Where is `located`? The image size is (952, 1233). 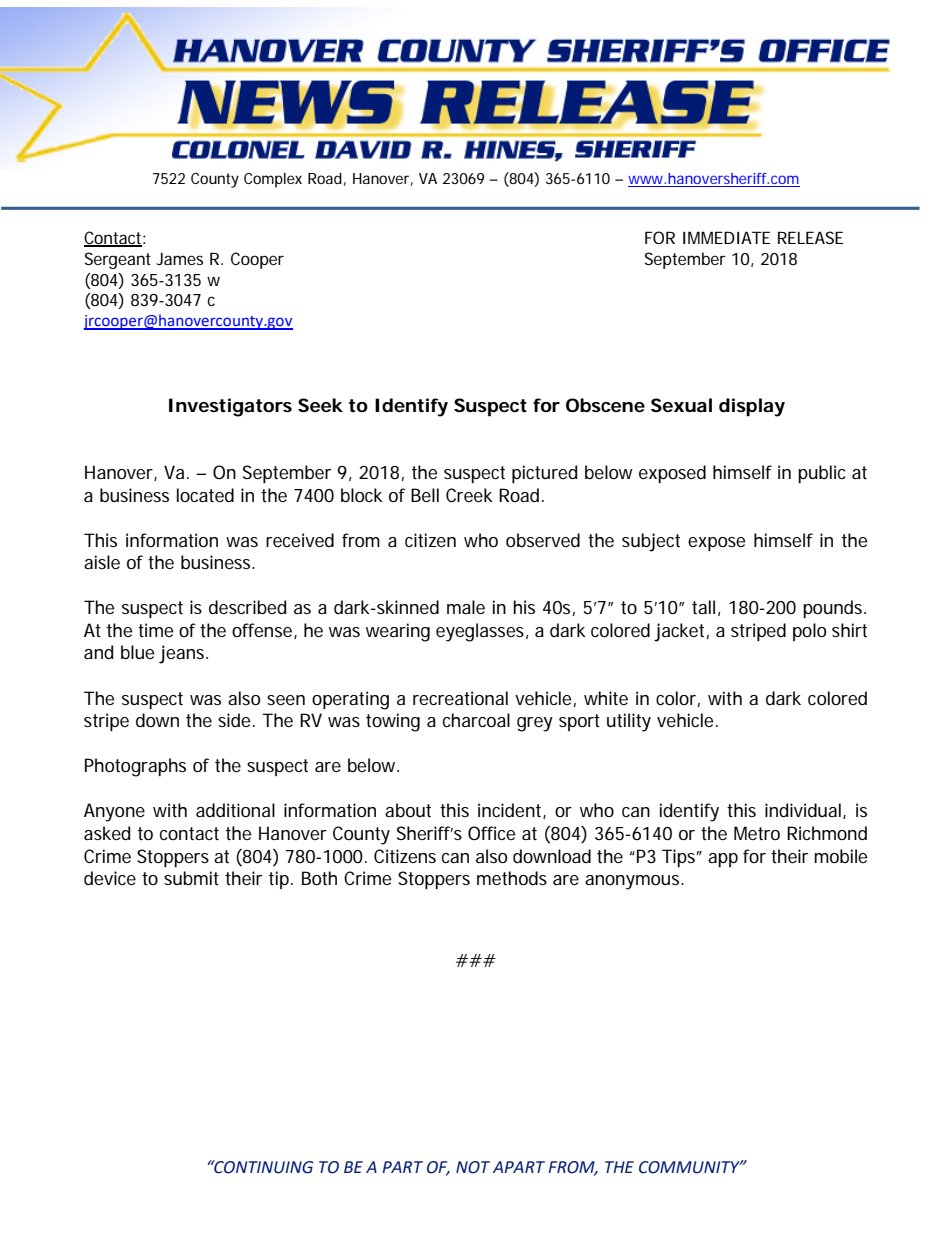 located is located at coordinates (205, 495).
